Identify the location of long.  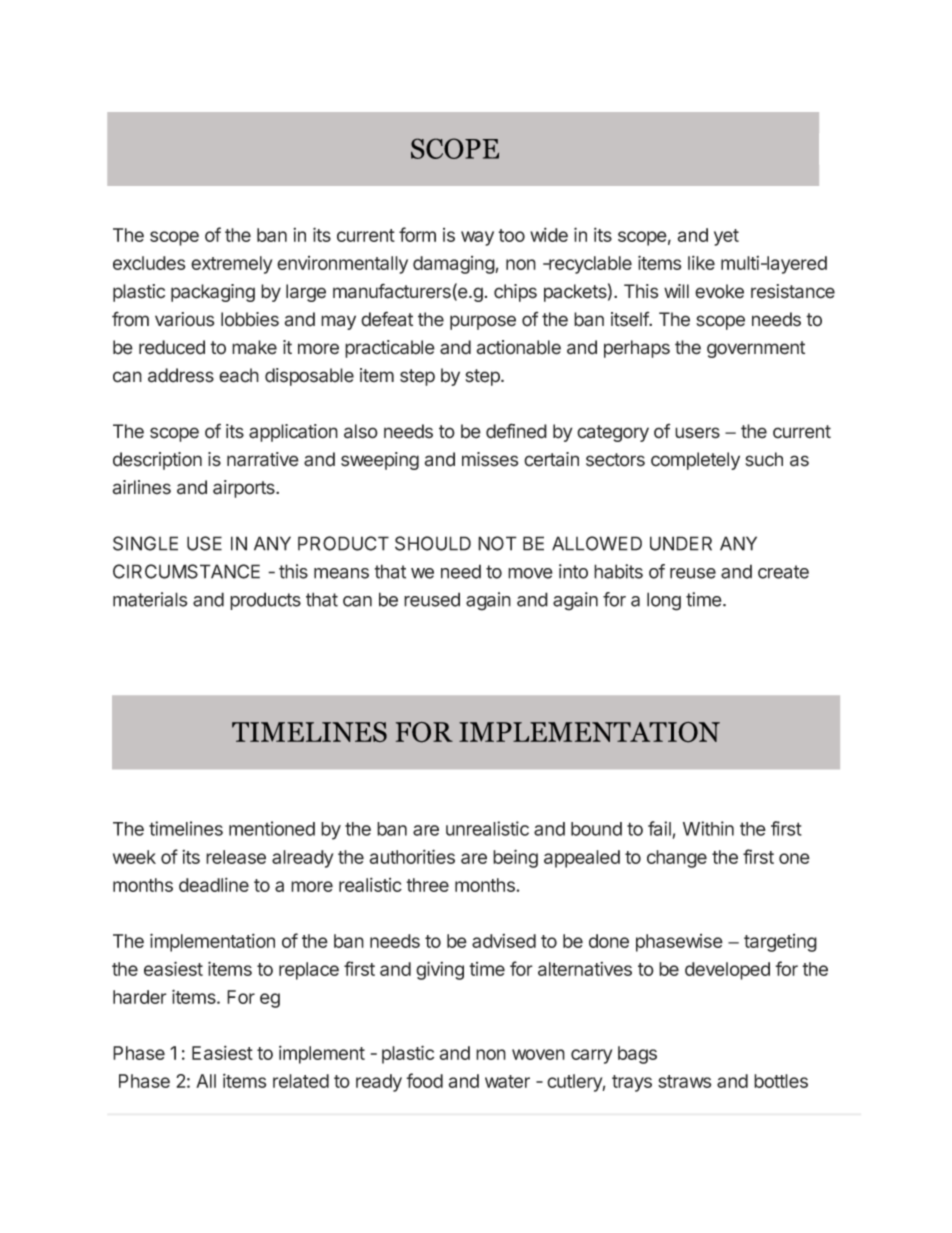
(664, 601).
